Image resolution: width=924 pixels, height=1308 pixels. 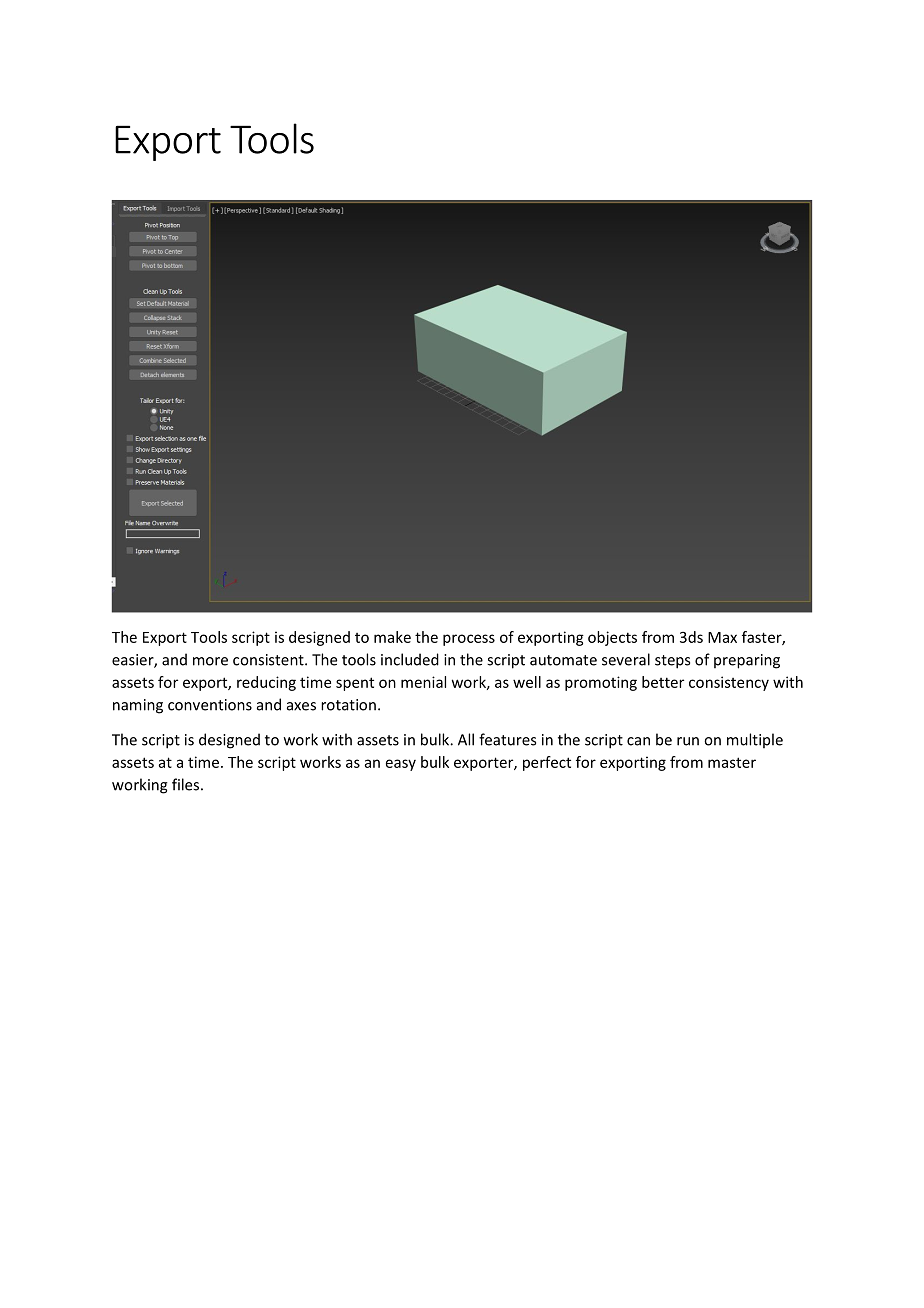 What do you see at coordinates (722, 637) in the screenshot?
I see `Max` at bounding box center [722, 637].
